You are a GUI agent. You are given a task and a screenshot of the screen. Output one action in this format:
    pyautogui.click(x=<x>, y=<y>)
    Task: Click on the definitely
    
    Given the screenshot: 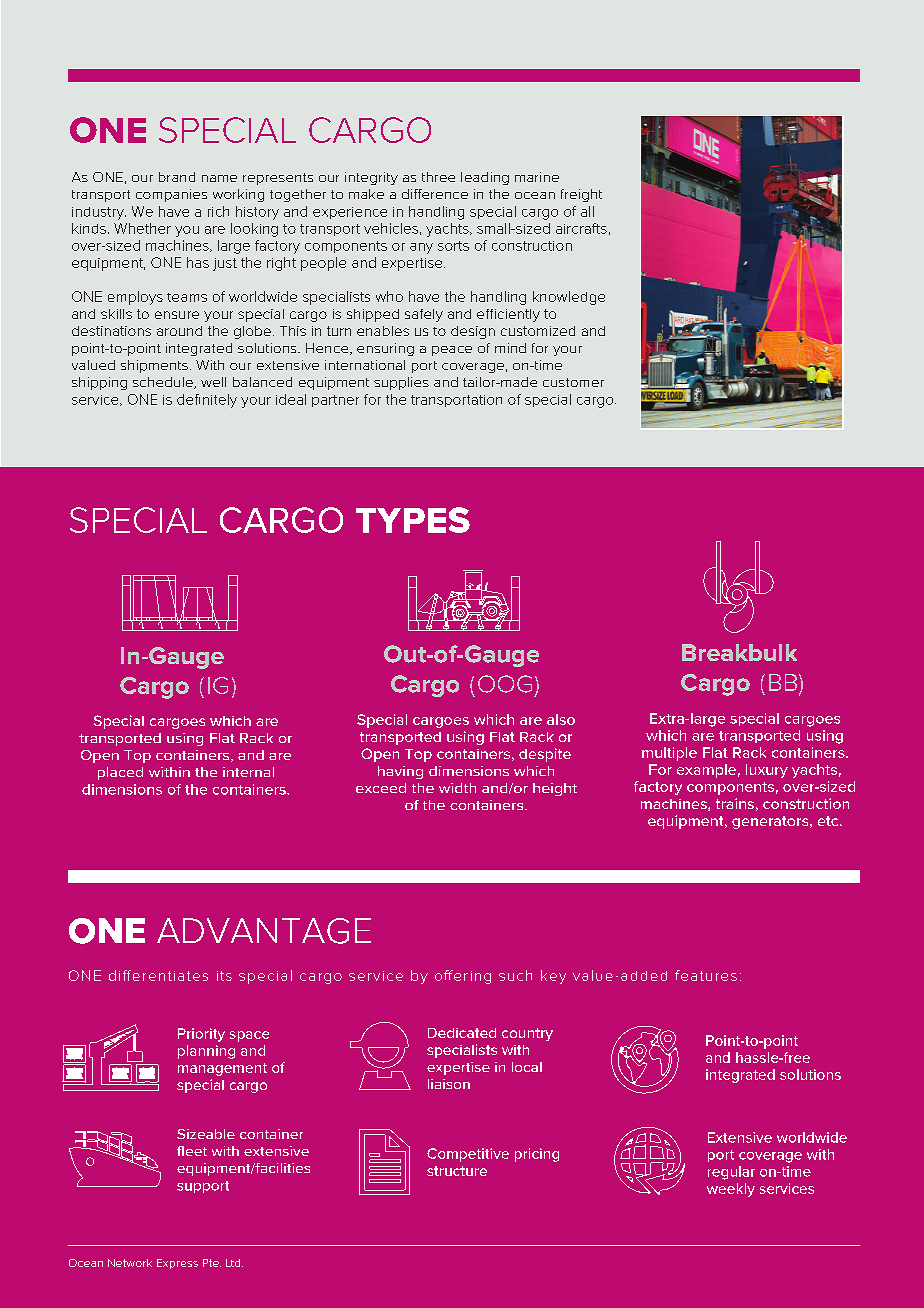 What is the action you would take?
    pyautogui.click(x=207, y=401)
